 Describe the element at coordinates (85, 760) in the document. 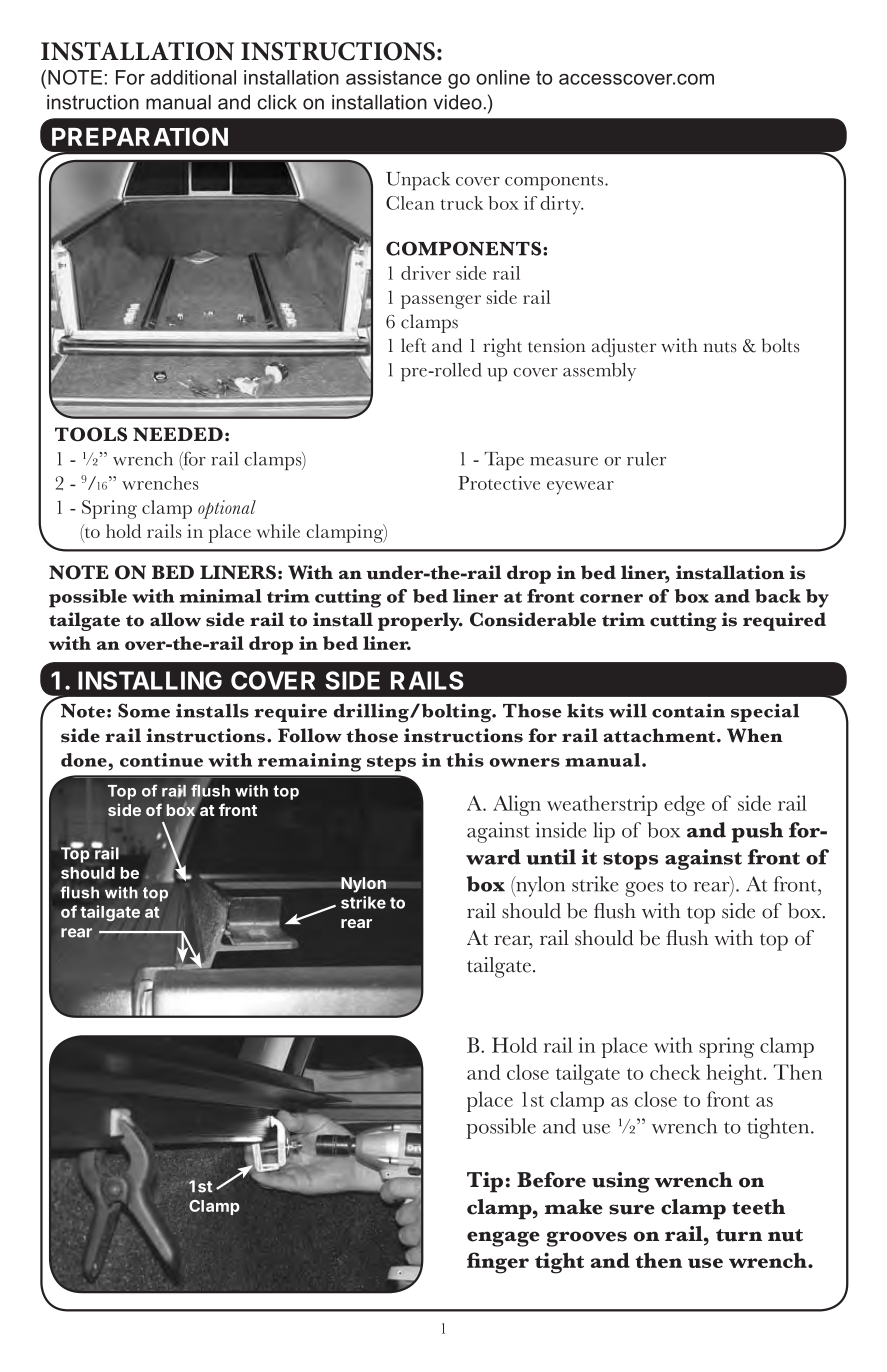

I see `done` at that location.
